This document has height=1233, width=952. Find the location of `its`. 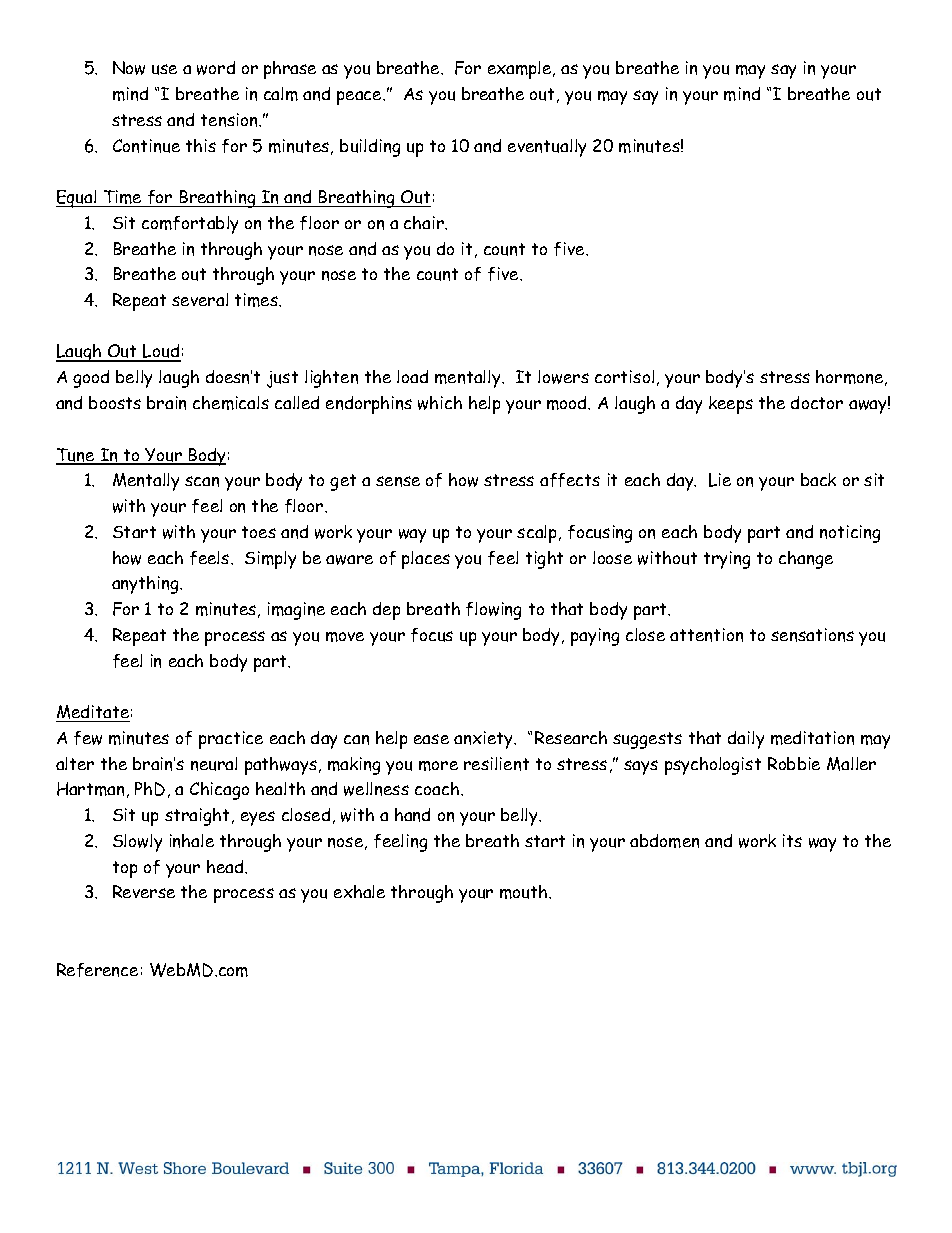

its is located at coordinates (792, 840).
